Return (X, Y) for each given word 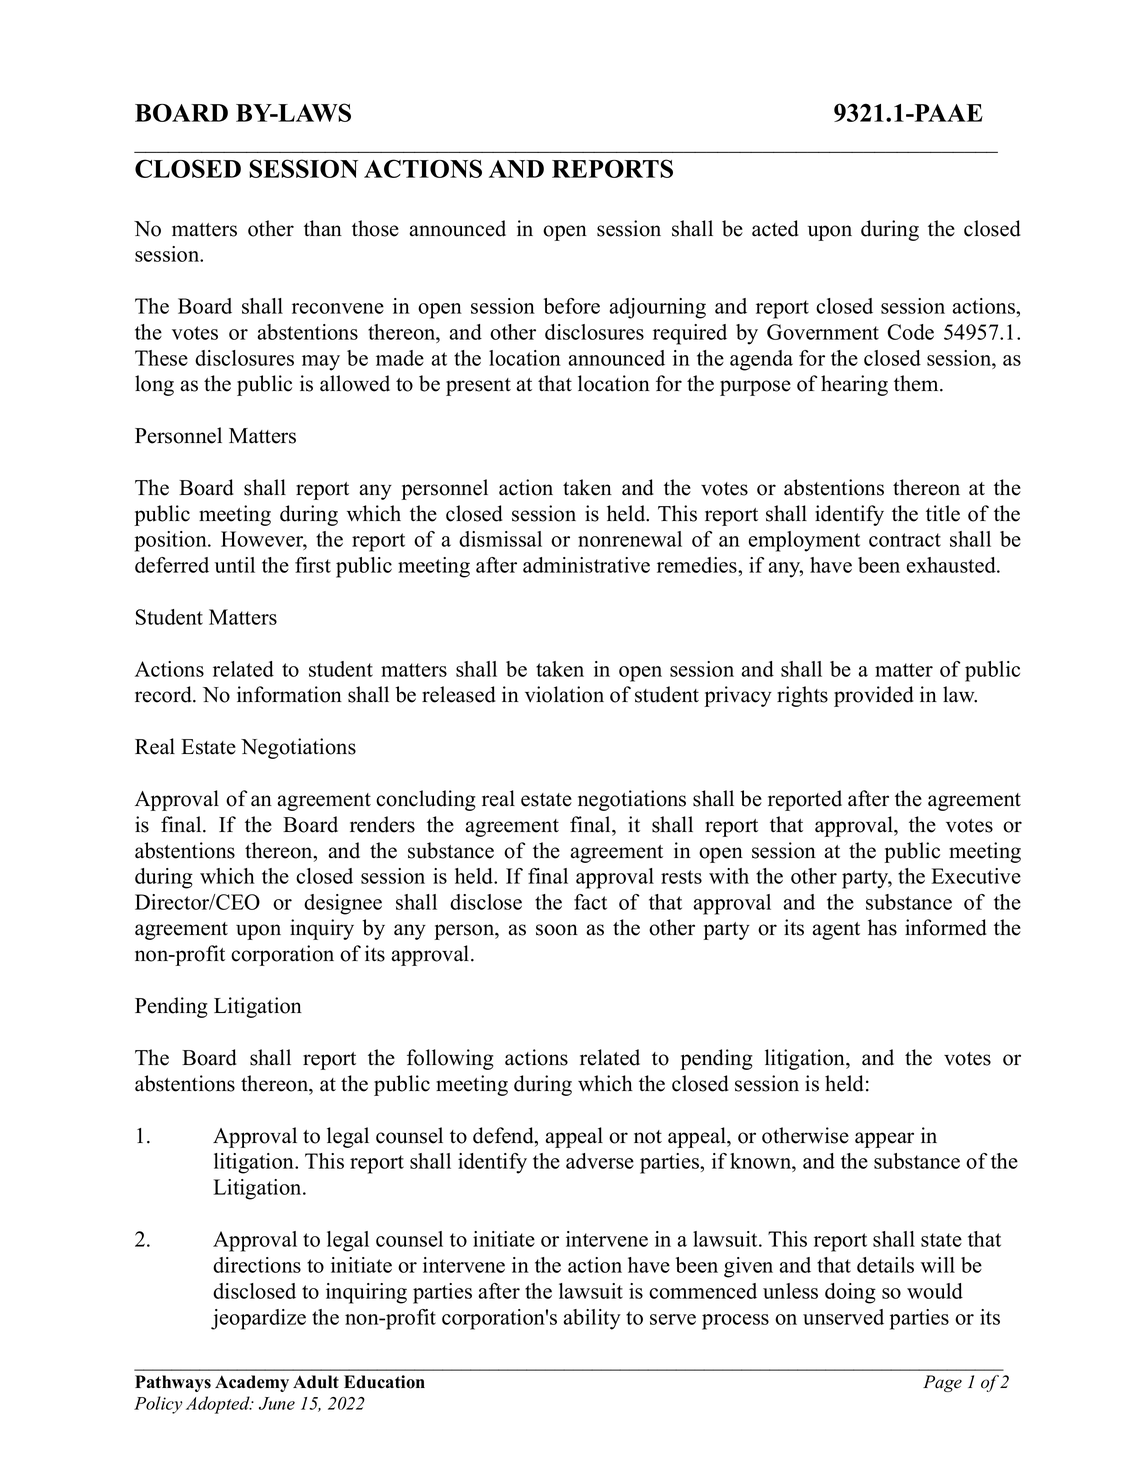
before (572, 306)
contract (905, 540)
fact (590, 902)
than (323, 228)
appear (884, 1140)
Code (910, 332)
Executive (976, 876)
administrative (586, 565)
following (450, 1059)
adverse (600, 1161)
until (235, 565)
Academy (252, 1383)
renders (382, 824)
